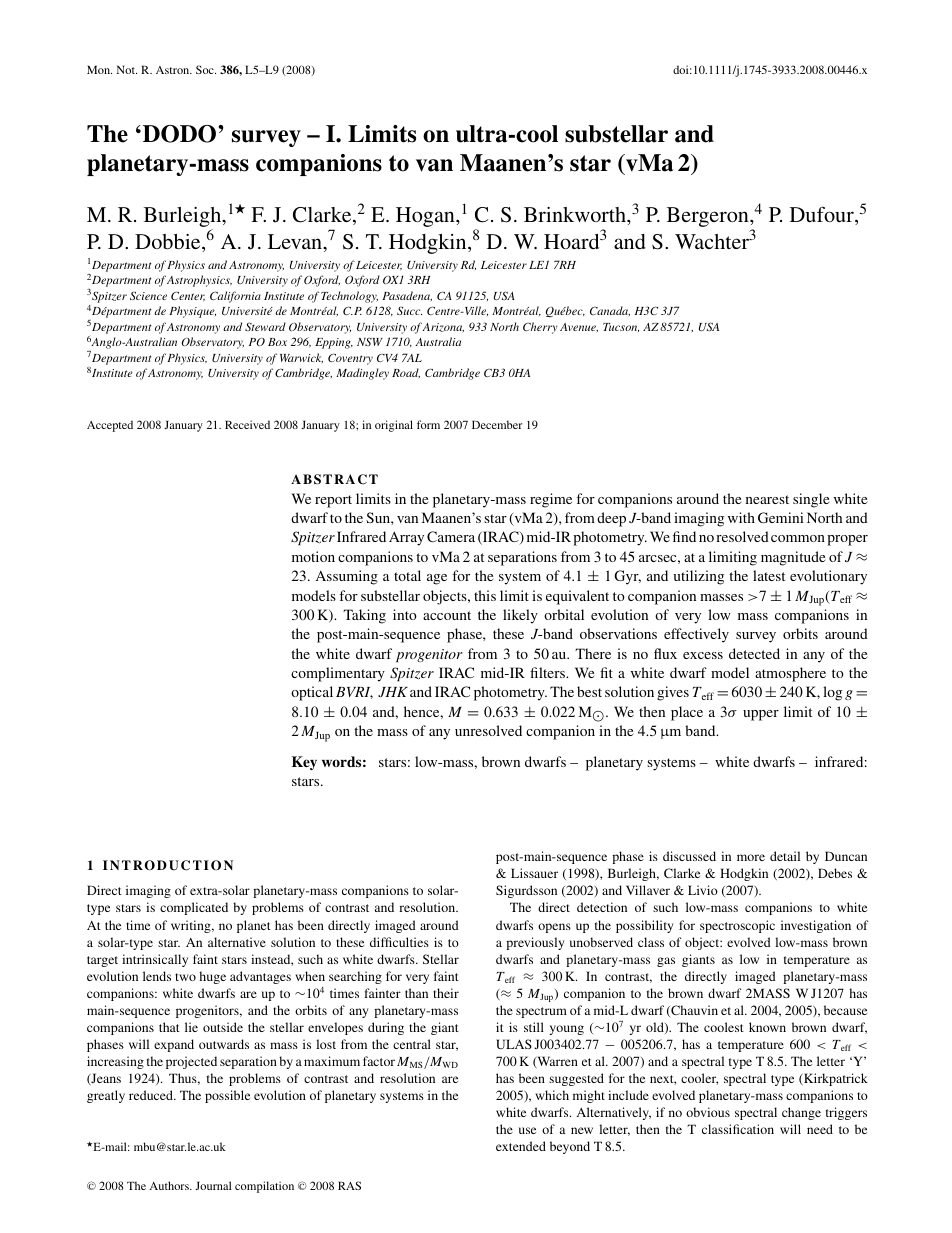  I want to click on DODO, so click(179, 134).
